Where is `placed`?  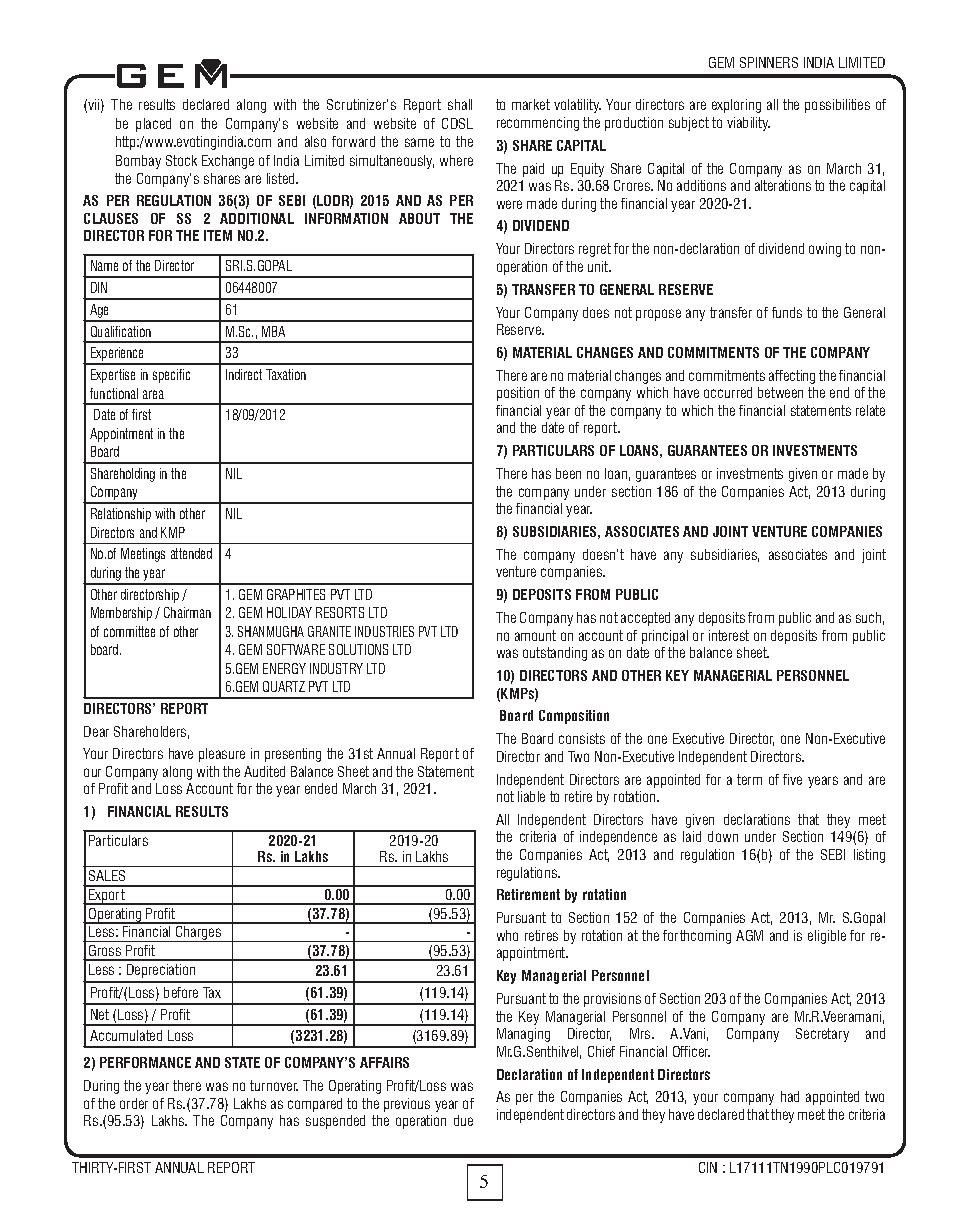
placed is located at coordinates (153, 125).
